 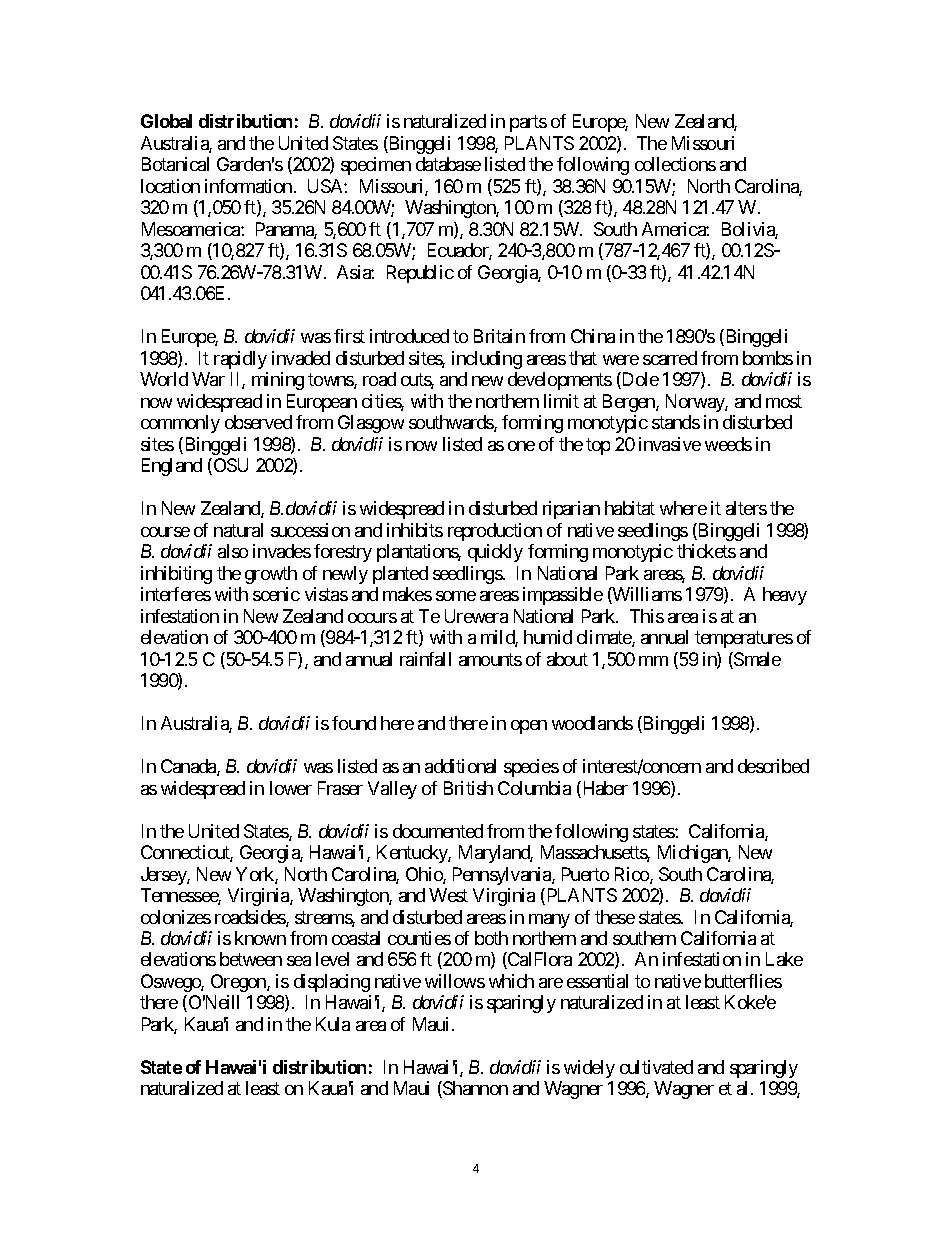 I want to click on weeds, so click(x=728, y=444).
